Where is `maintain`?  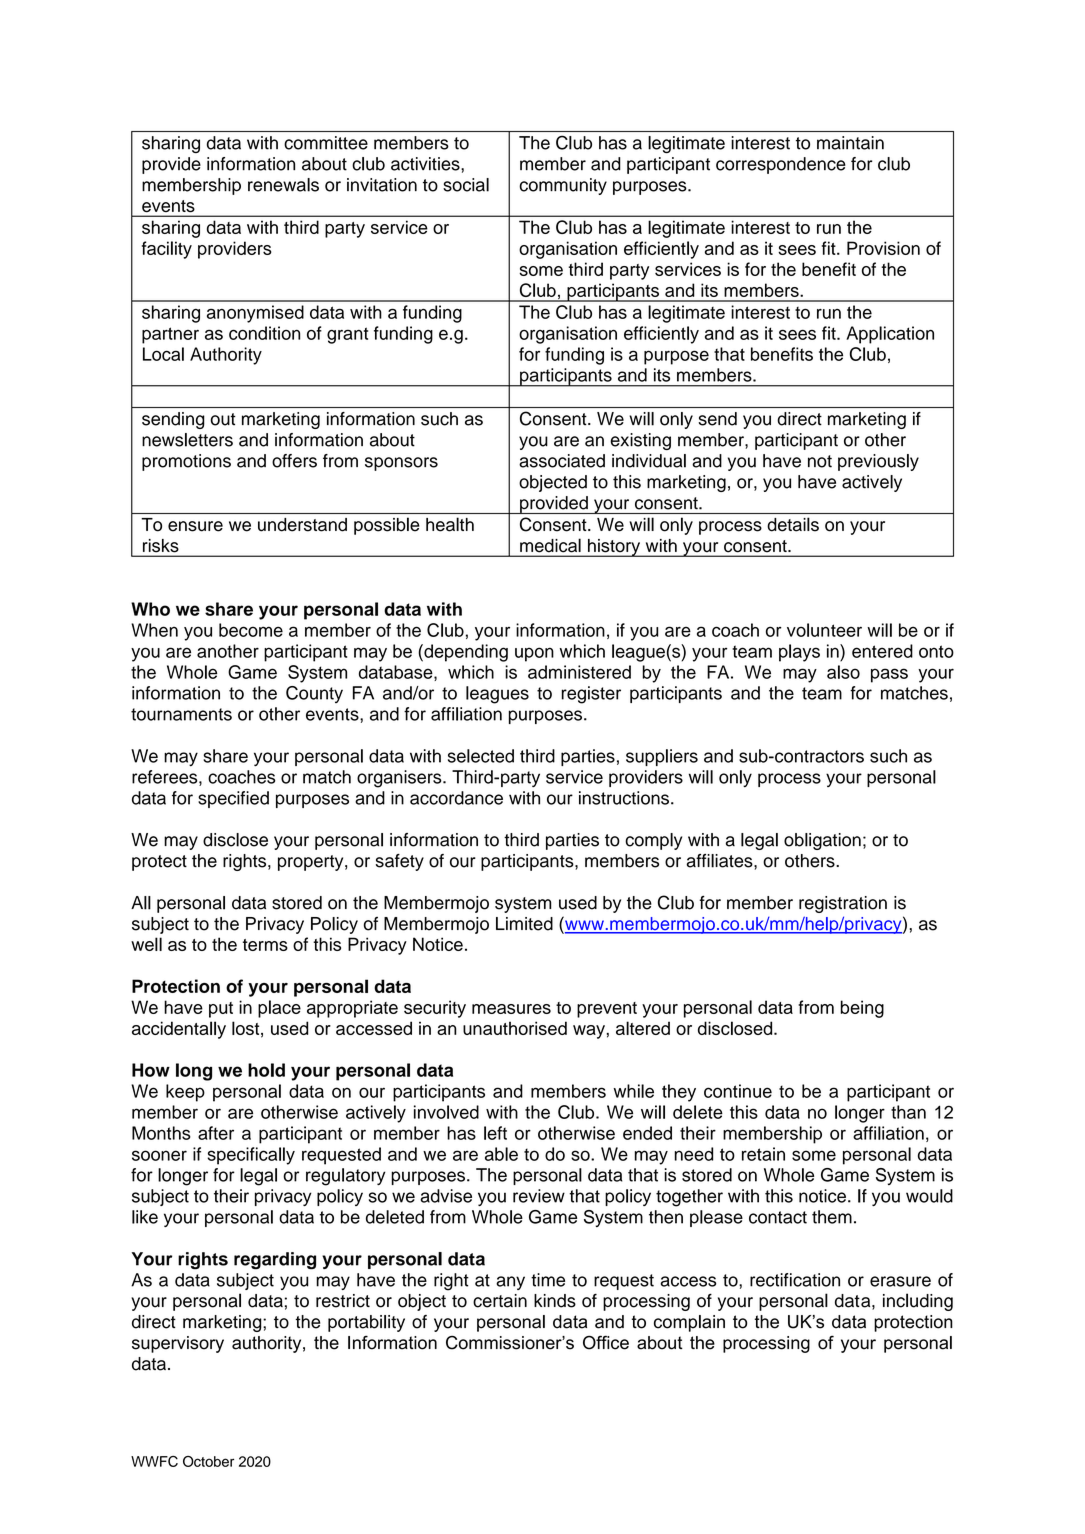
maintain is located at coordinates (850, 143).
